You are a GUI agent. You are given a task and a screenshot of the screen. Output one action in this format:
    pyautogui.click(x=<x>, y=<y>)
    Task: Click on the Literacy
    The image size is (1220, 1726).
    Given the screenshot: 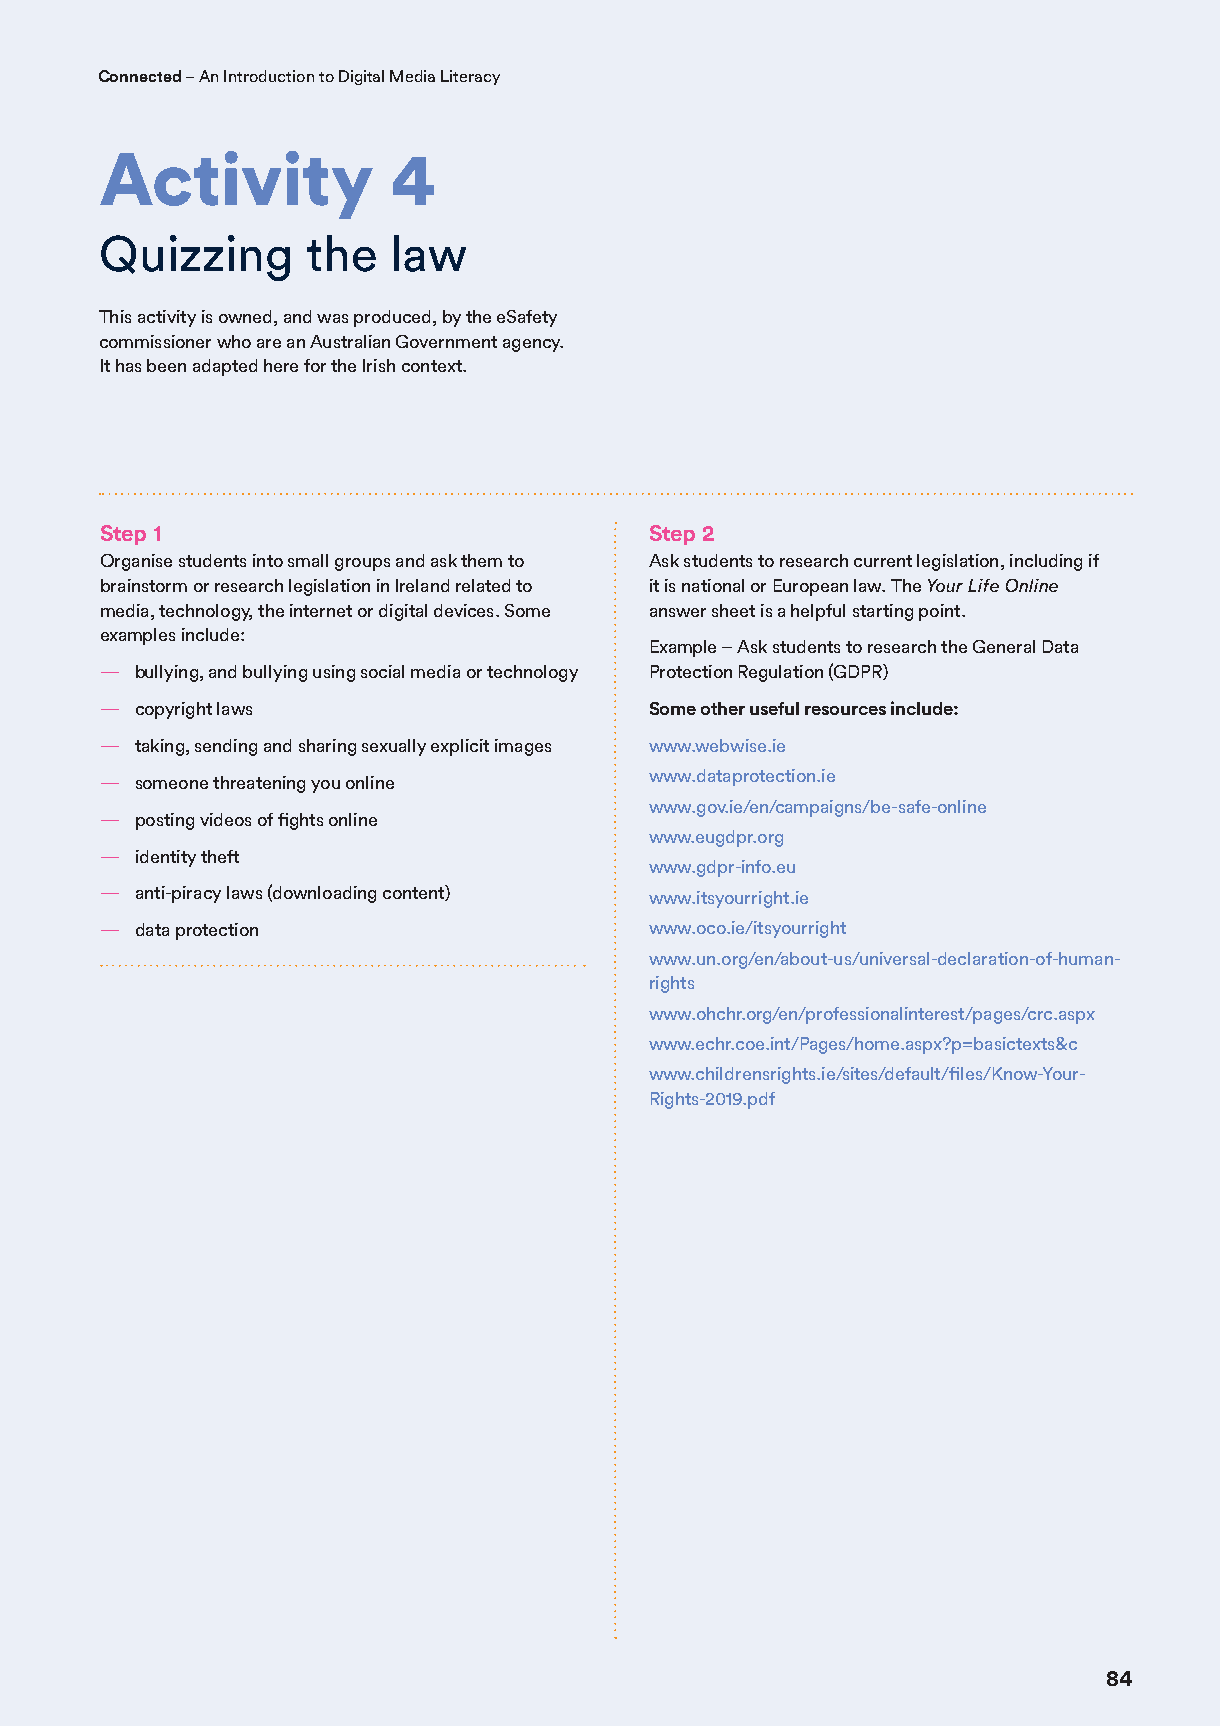 What is the action you would take?
    pyautogui.click(x=470, y=77)
